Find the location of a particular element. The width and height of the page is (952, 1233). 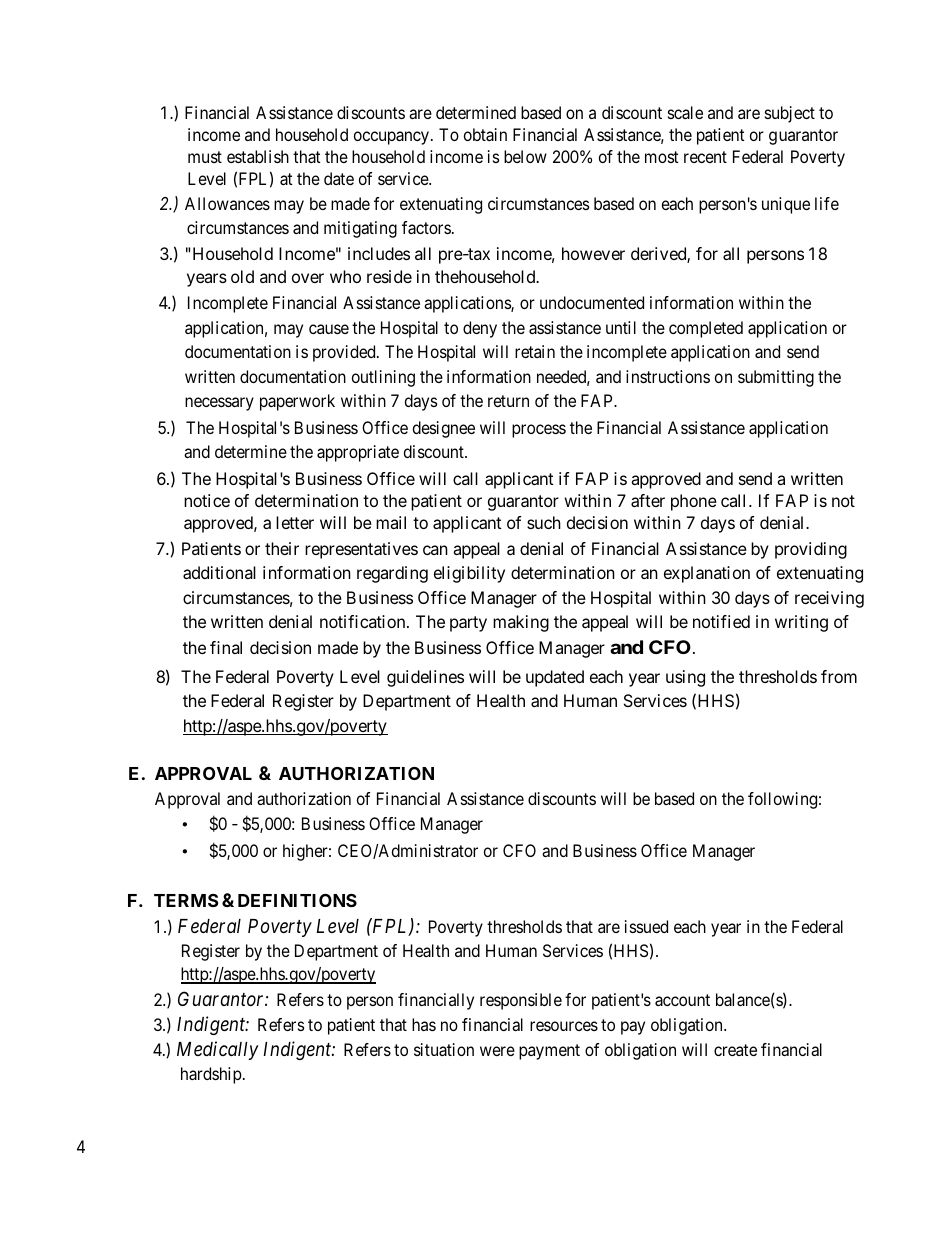

subject is located at coordinates (790, 114).
